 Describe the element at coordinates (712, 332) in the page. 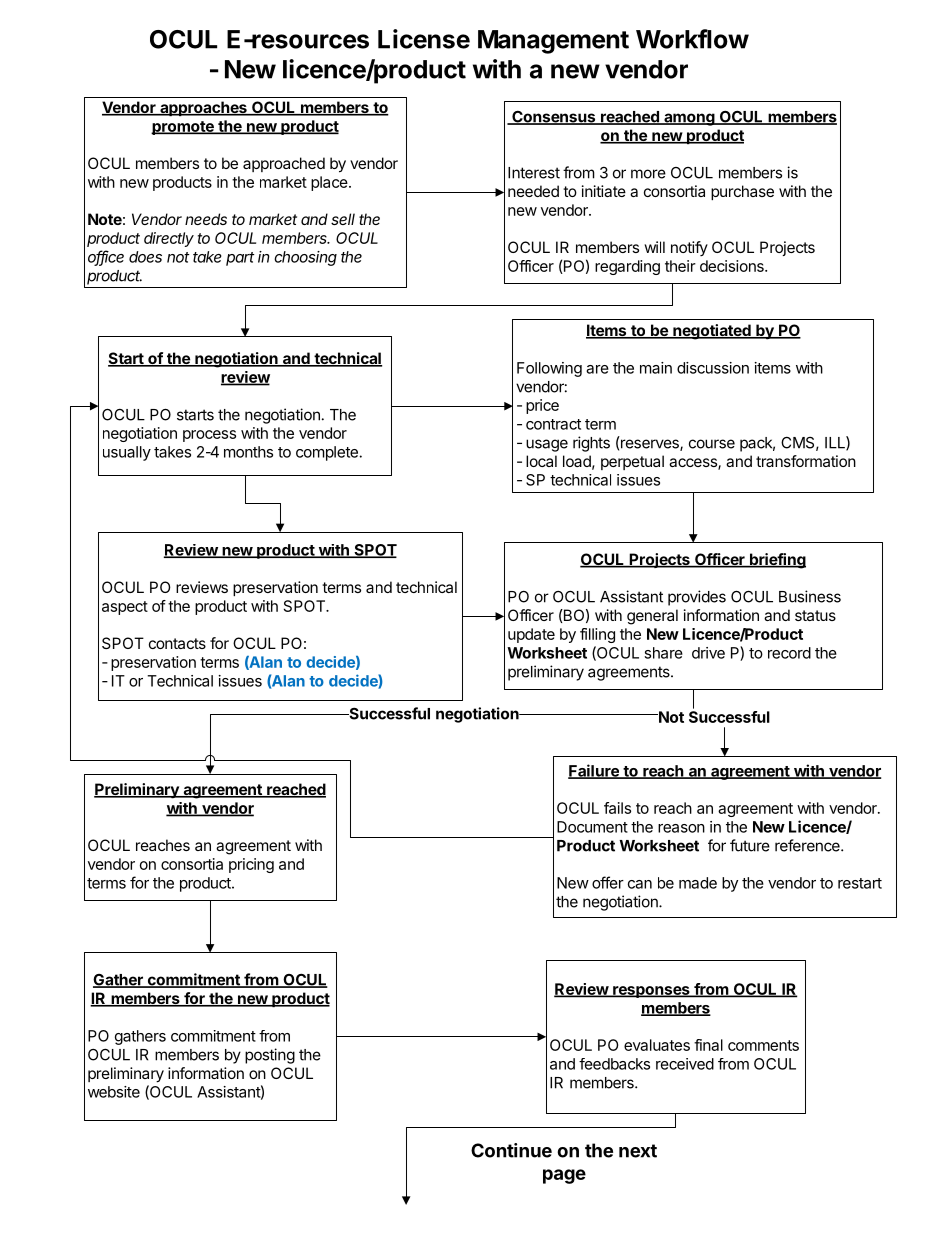

I see `negotiated` at that location.
